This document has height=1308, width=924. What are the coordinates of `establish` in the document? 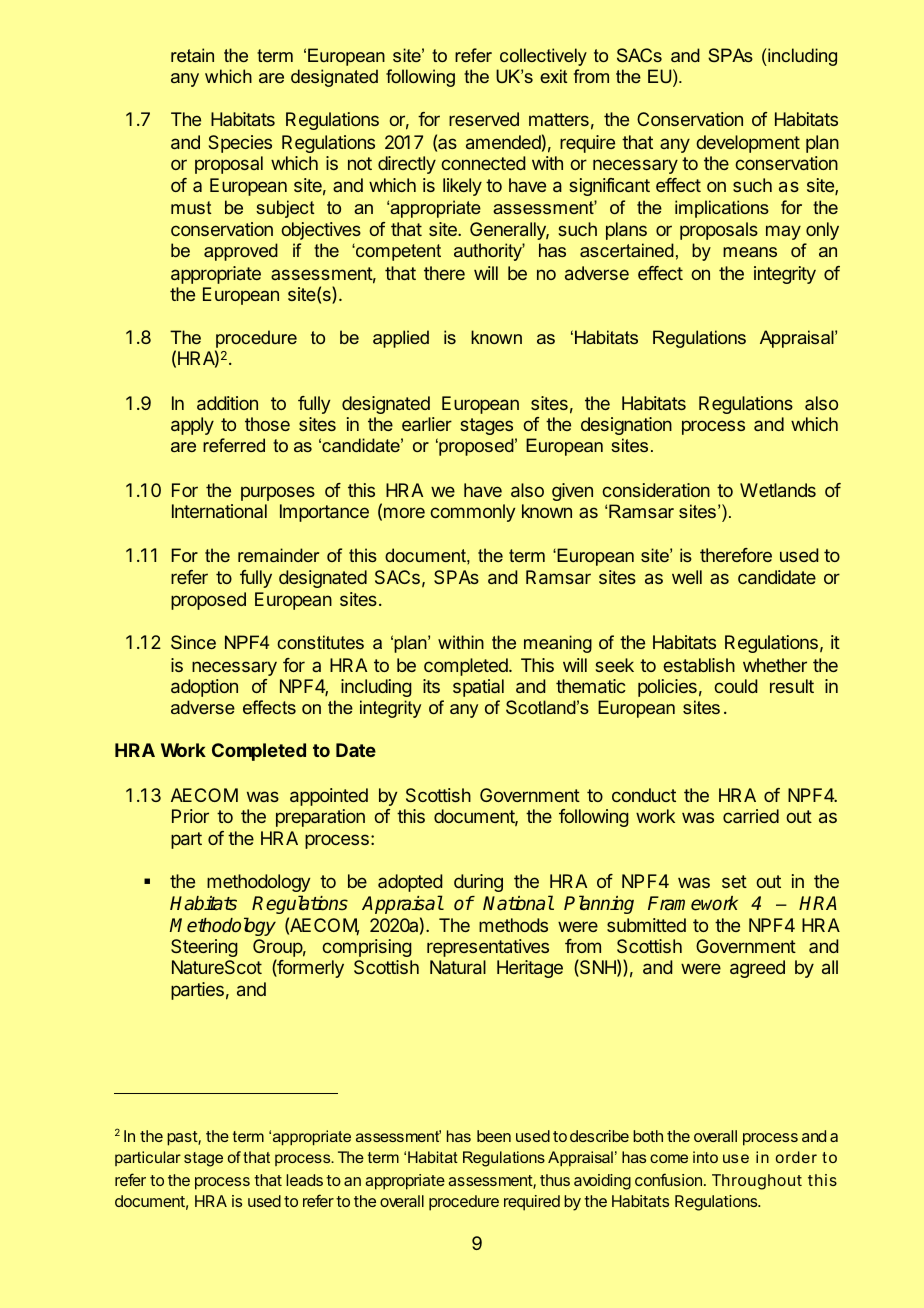 It's located at (699, 665).
